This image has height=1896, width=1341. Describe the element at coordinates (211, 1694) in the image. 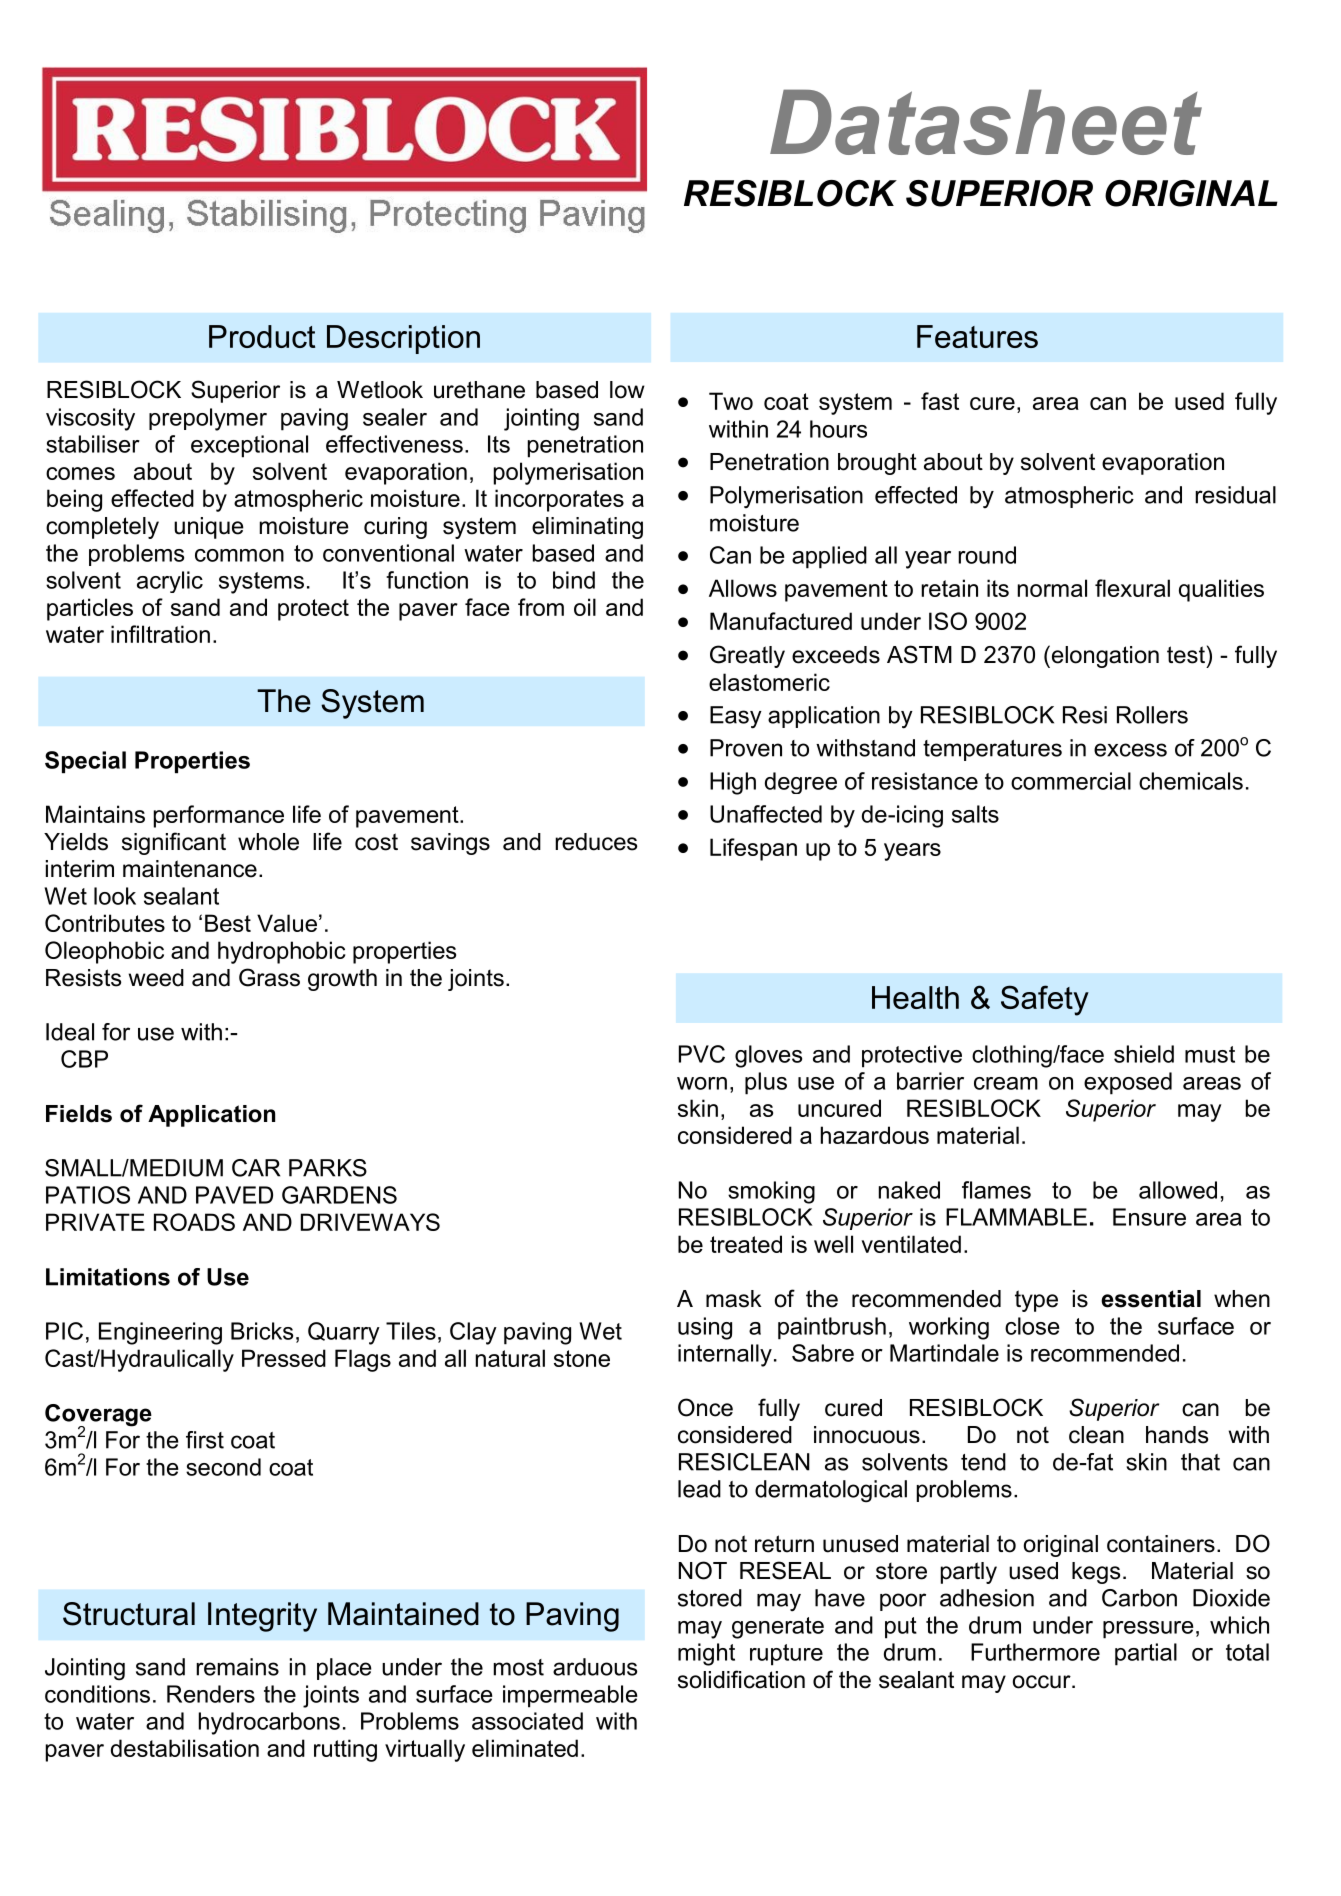

I see `Renders` at that location.
